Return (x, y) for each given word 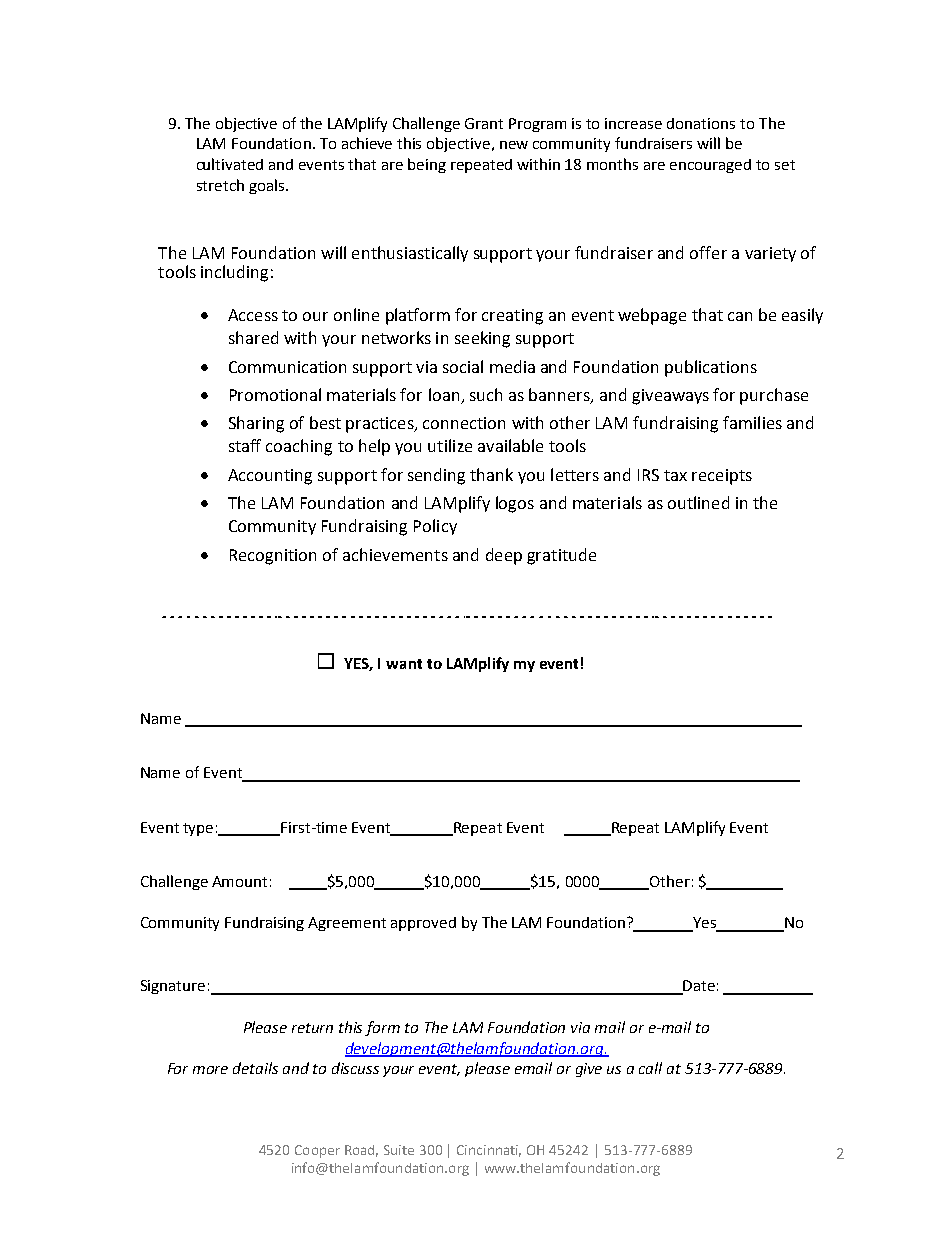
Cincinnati (489, 1151)
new (514, 145)
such (486, 394)
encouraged (710, 166)
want (404, 664)
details (255, 1068)
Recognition (273, 557)
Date (698, 987)
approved (423, 924)
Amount (239, 881)
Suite (399, 1150)
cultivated (230, 164)
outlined (698, 502)
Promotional (275, 394)
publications (711, 368)
